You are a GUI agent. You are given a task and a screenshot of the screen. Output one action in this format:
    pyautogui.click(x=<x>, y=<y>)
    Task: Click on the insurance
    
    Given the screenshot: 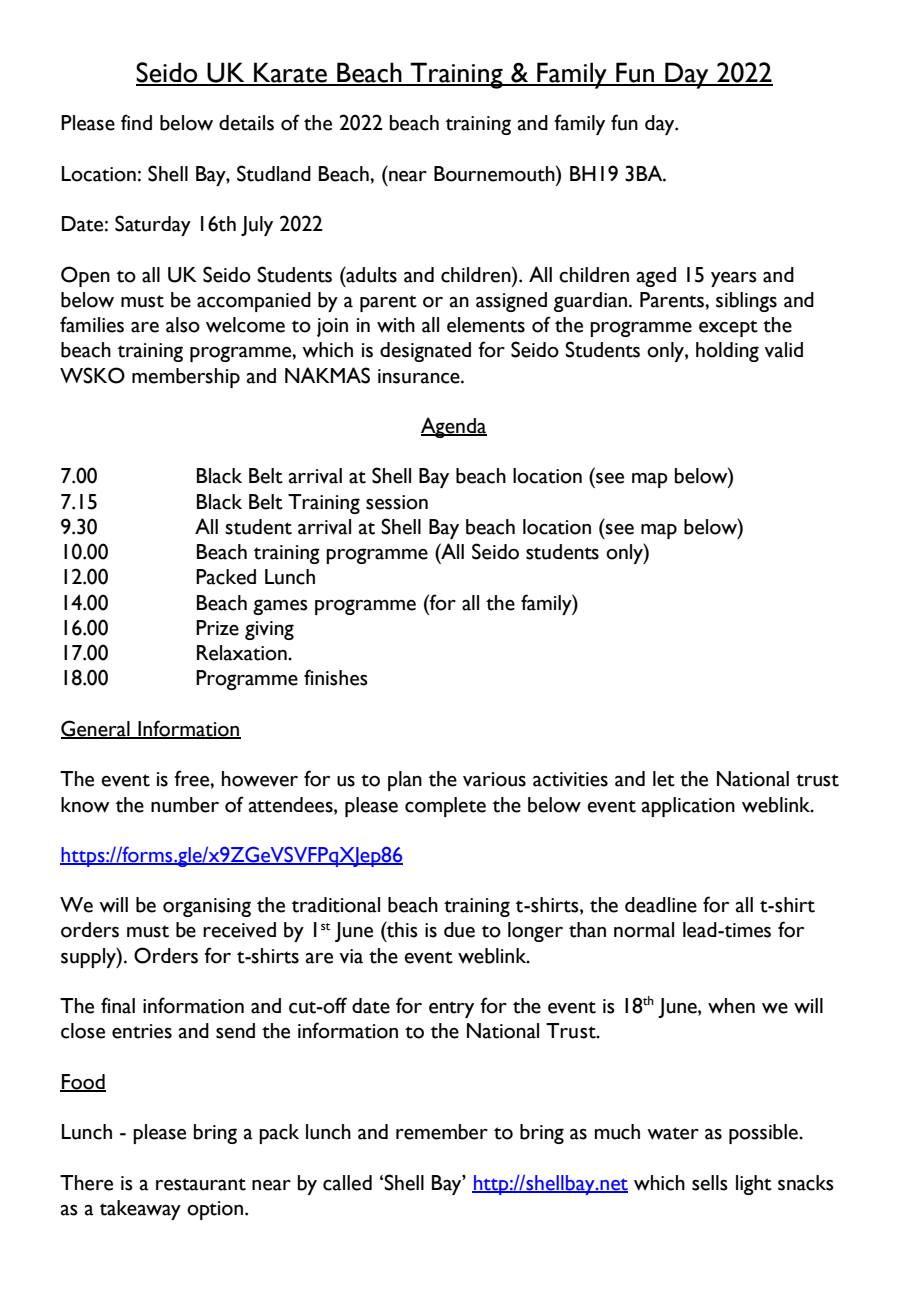 What is the action you would take?
    pyautogui.click(x=420, y=376)
